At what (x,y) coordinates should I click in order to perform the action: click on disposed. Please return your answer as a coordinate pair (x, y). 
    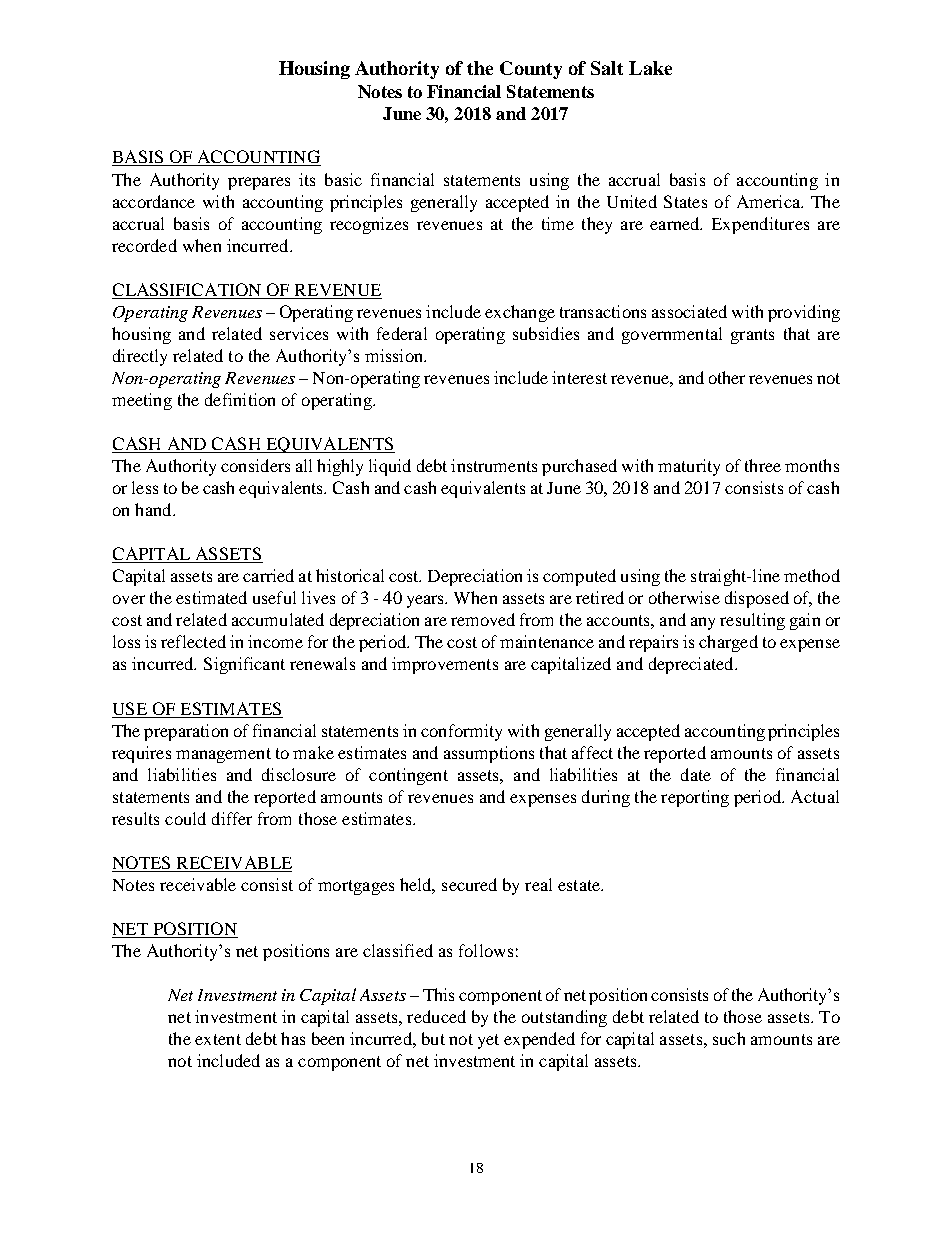
    Looking at the image, I should click on (757, 599).
